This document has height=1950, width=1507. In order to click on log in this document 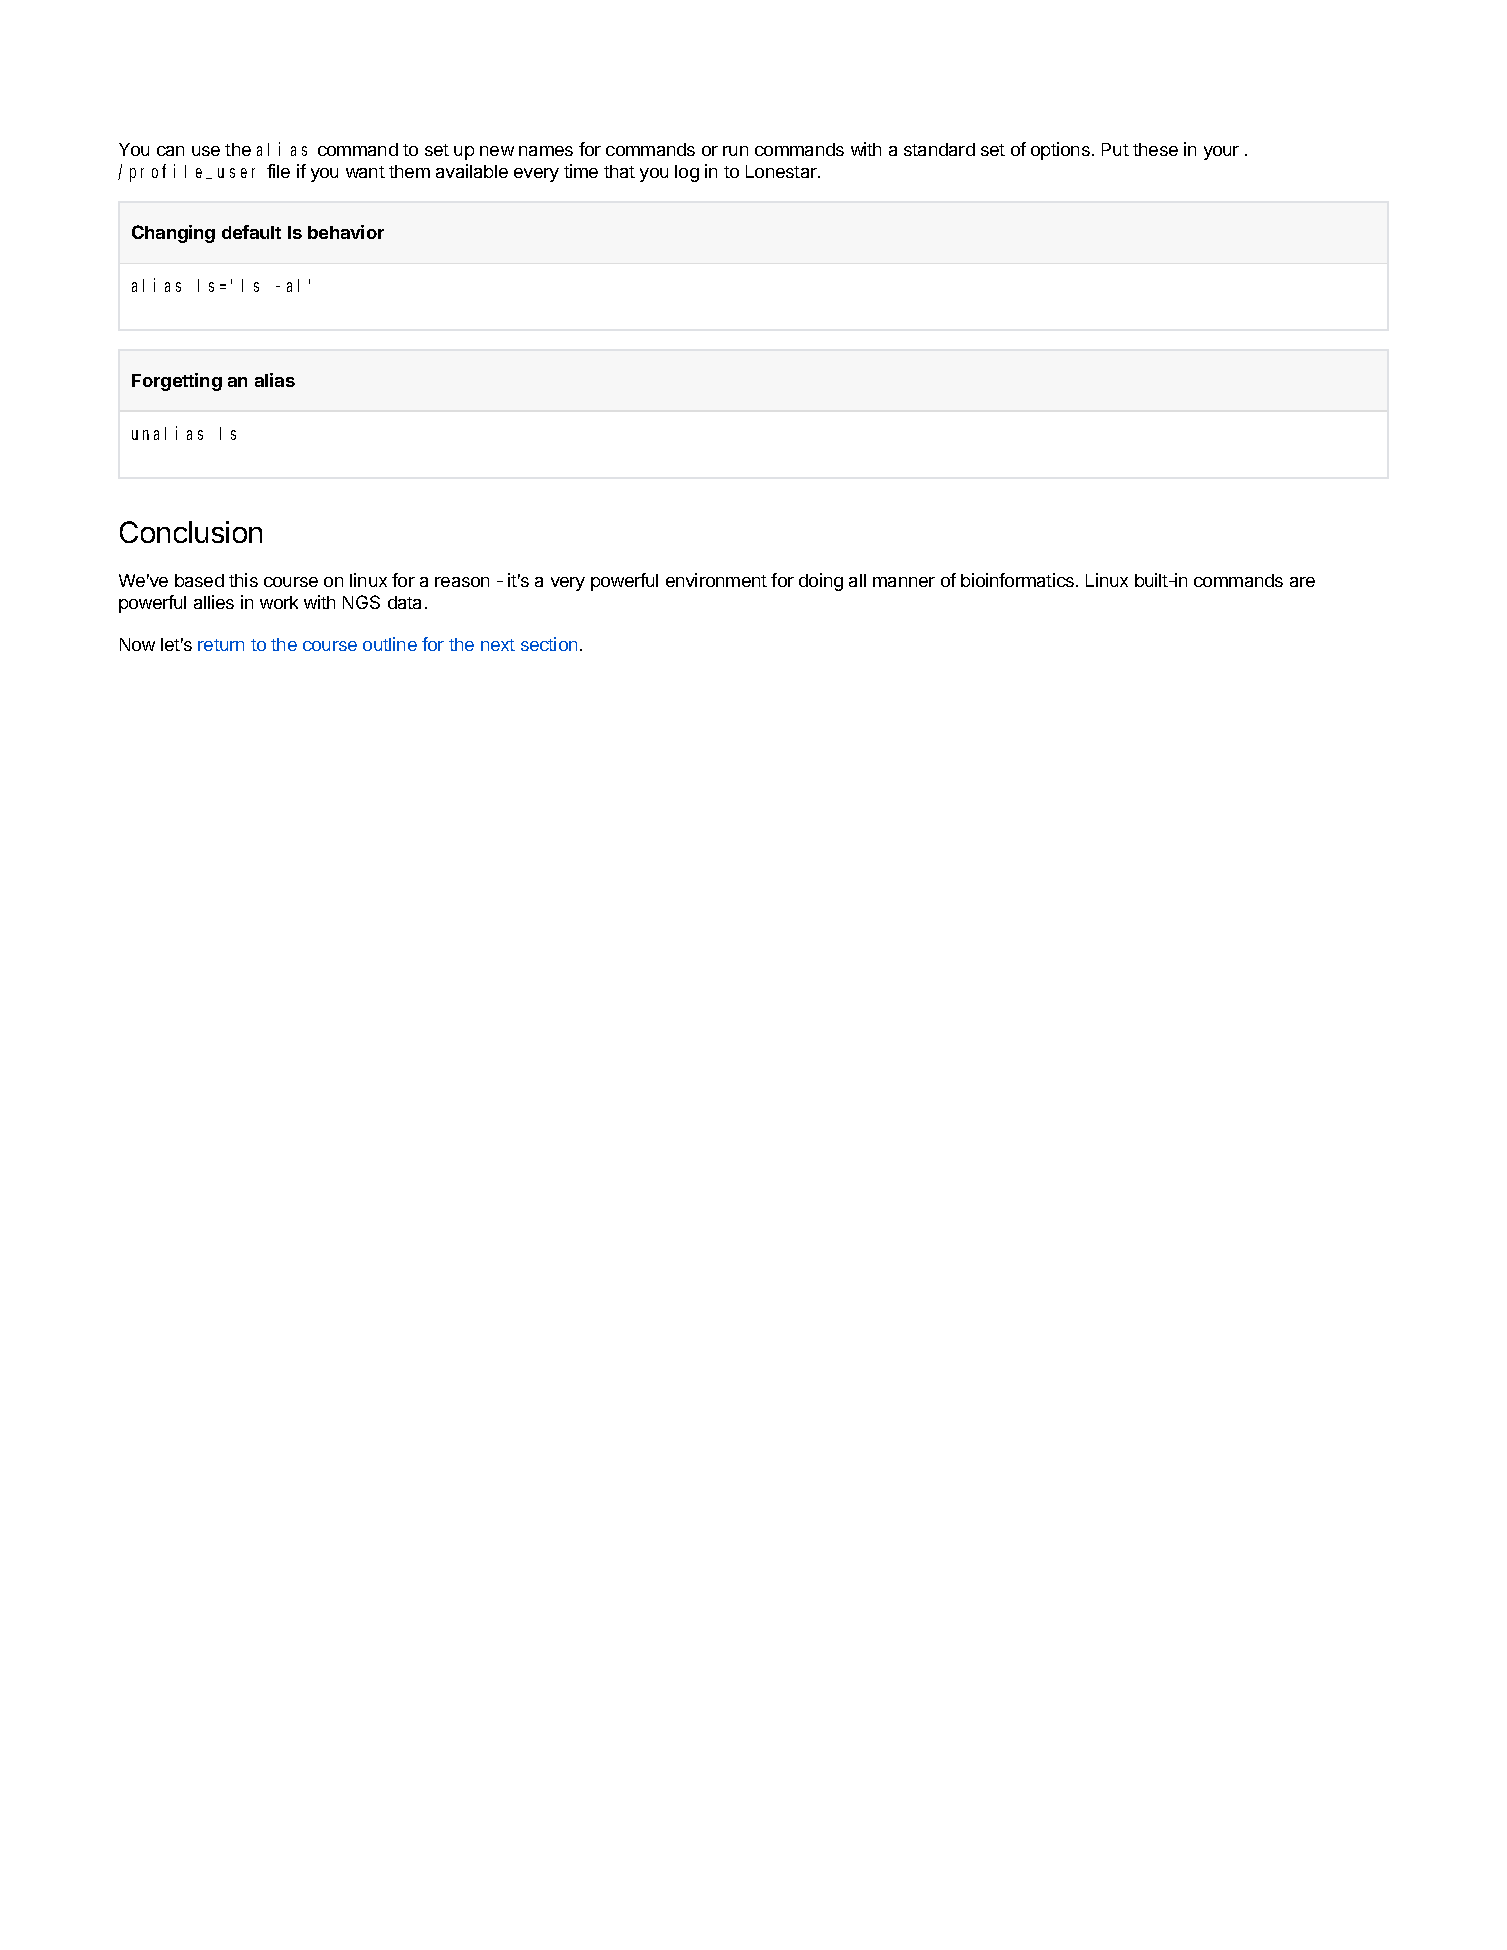, I will do `click(687, 173)`.
